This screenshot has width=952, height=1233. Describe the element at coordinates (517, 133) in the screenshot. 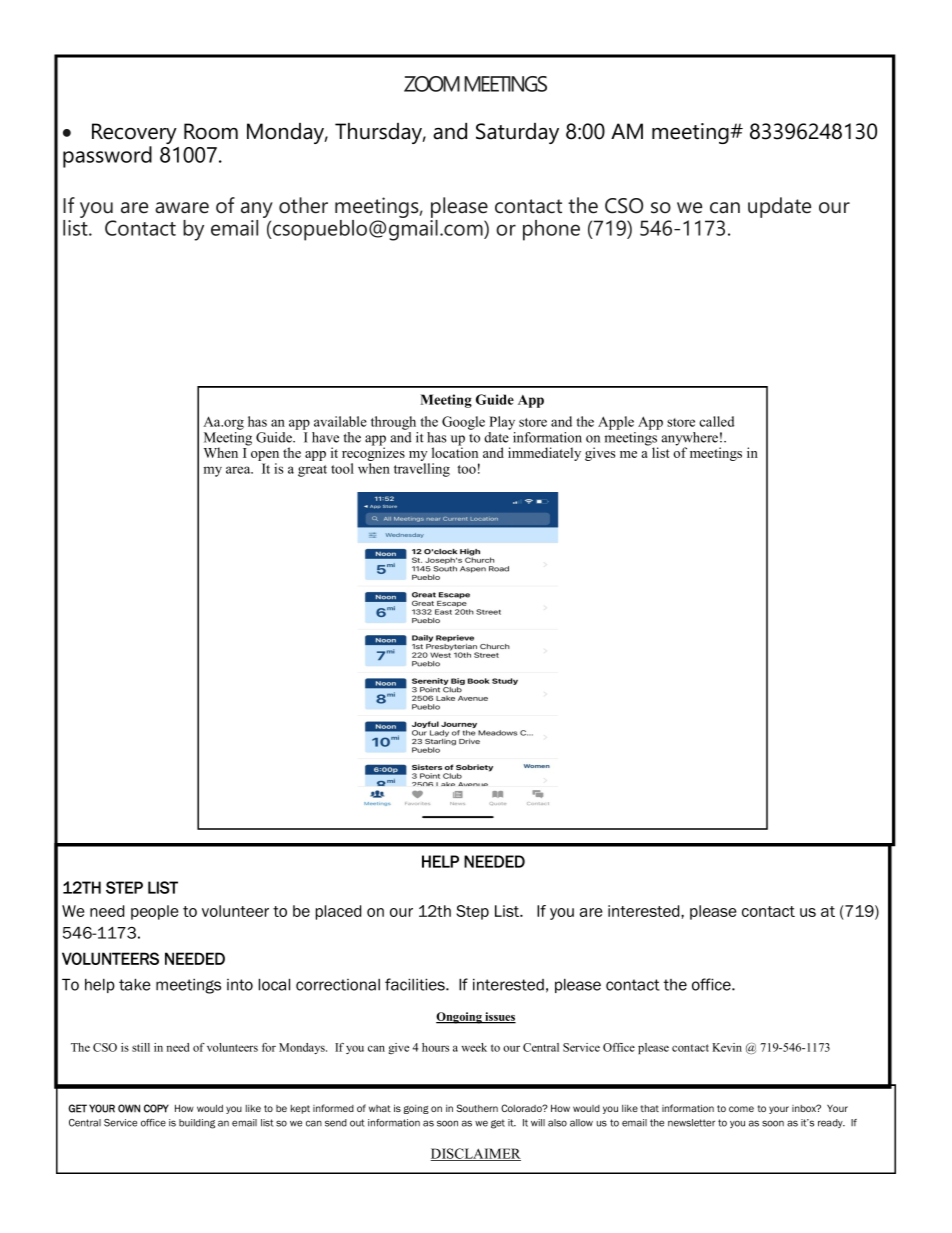

I see `Saturday` at that location.
